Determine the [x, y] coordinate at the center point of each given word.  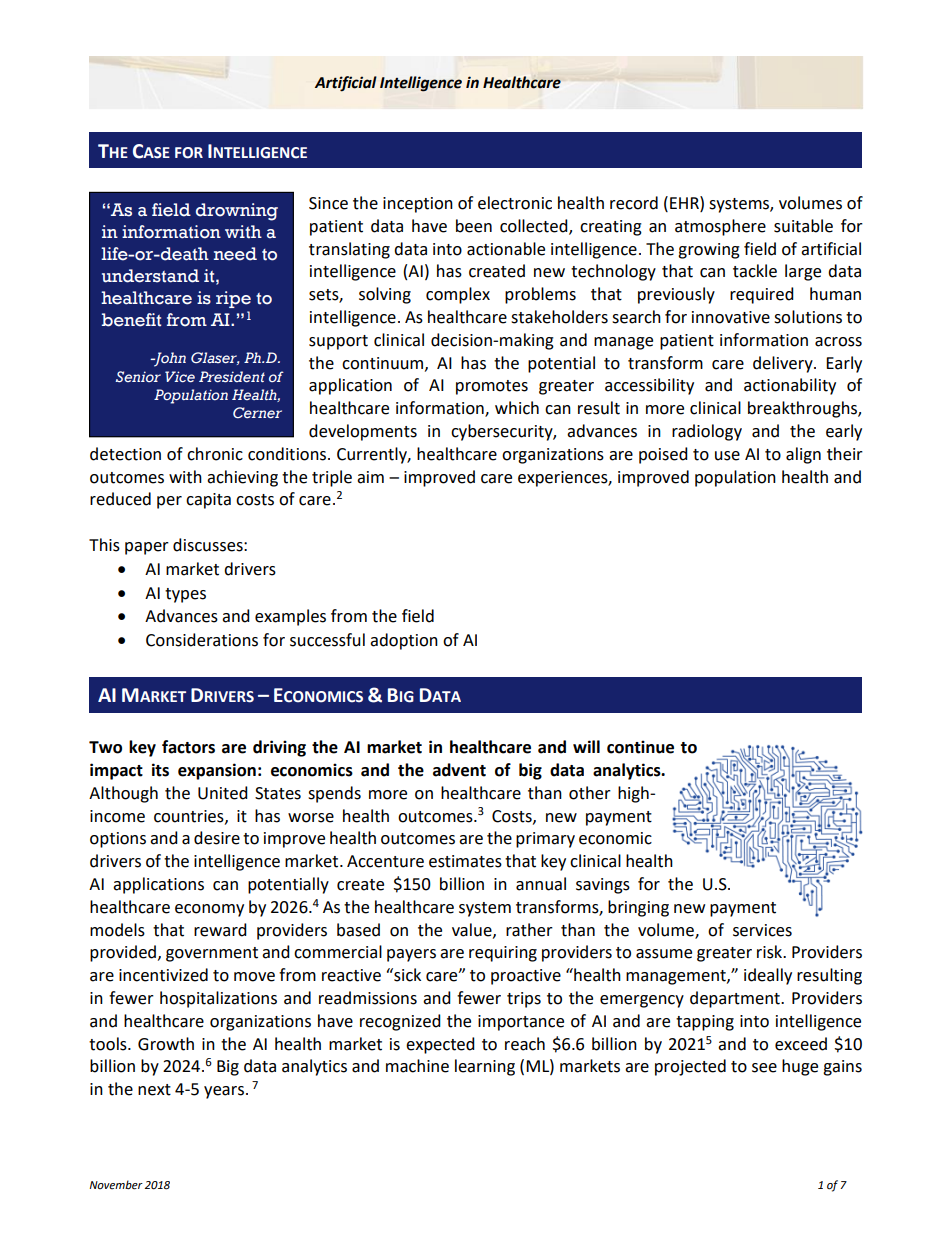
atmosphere [720, 227]
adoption [404, 641]
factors [188, 747]
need [235, 254]
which [517, 408]
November [116, 1185]
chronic [215, 454]
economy [209, 910]
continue [640, 747]
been [474, 226]
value [473, 930]
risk [771, 952]
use [727, 456]
